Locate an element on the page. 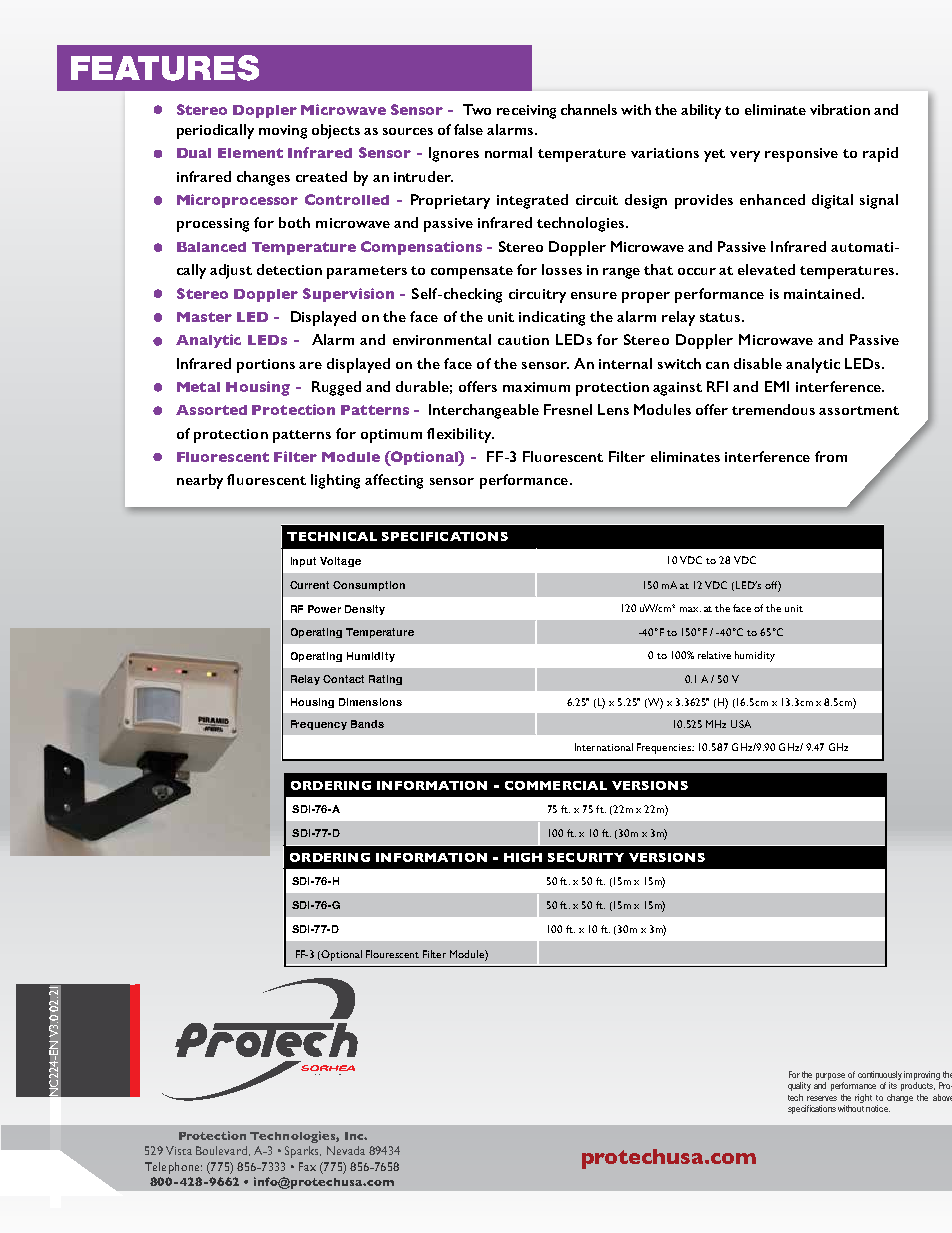 The image size is (952, 1233). Assorted is located at coordinates (211, 410).
